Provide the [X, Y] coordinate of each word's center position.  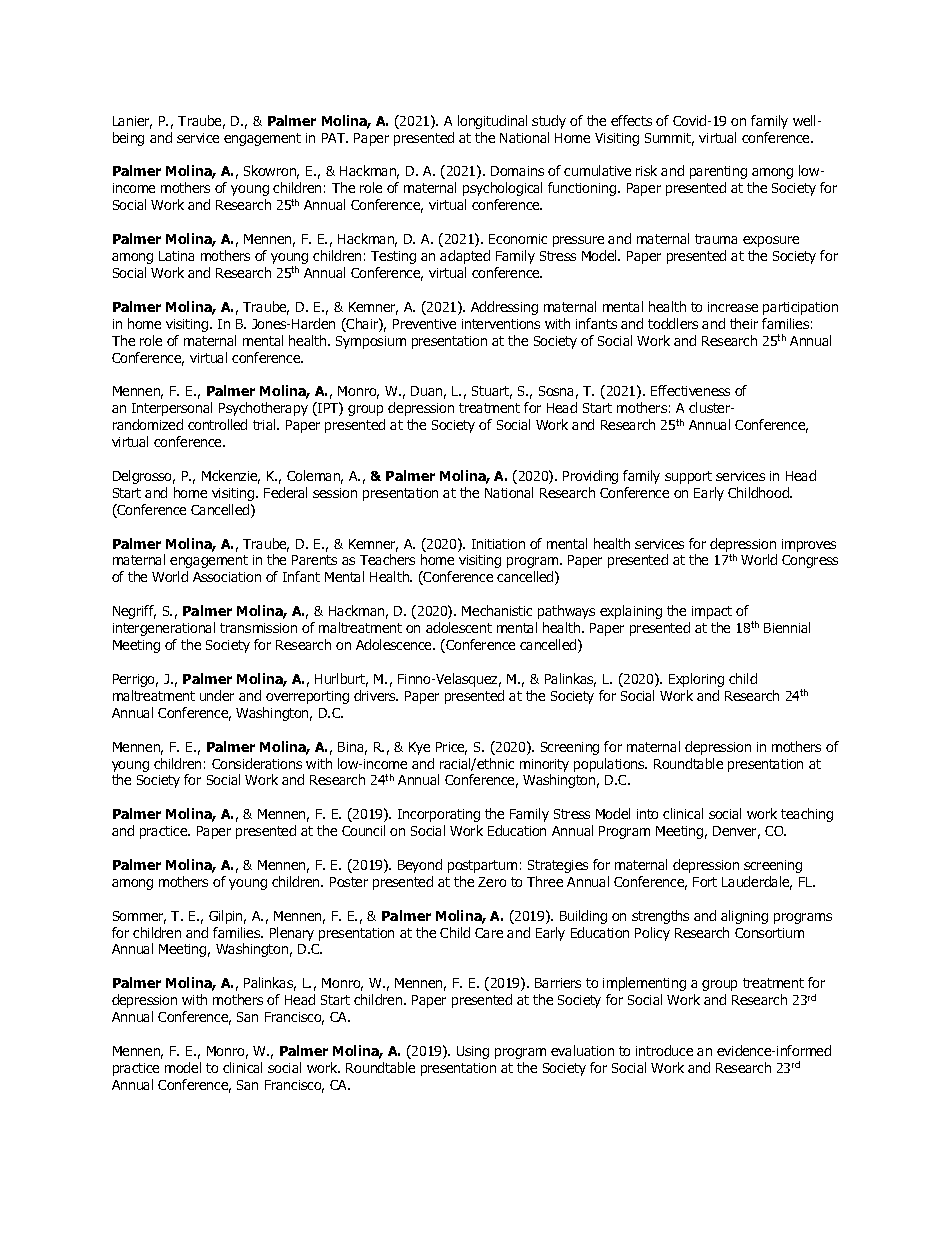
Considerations [257, 763]
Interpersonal [172, 409]
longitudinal [492, 122]
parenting [718, 172]
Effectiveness [690, 390]
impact [712, 612]
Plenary [292, 934]
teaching [807, 815]
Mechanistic [497, 610]
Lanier [132, 122]
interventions [501, 324]
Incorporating [439, 815]
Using [473, 1052]
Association [227, 577]
